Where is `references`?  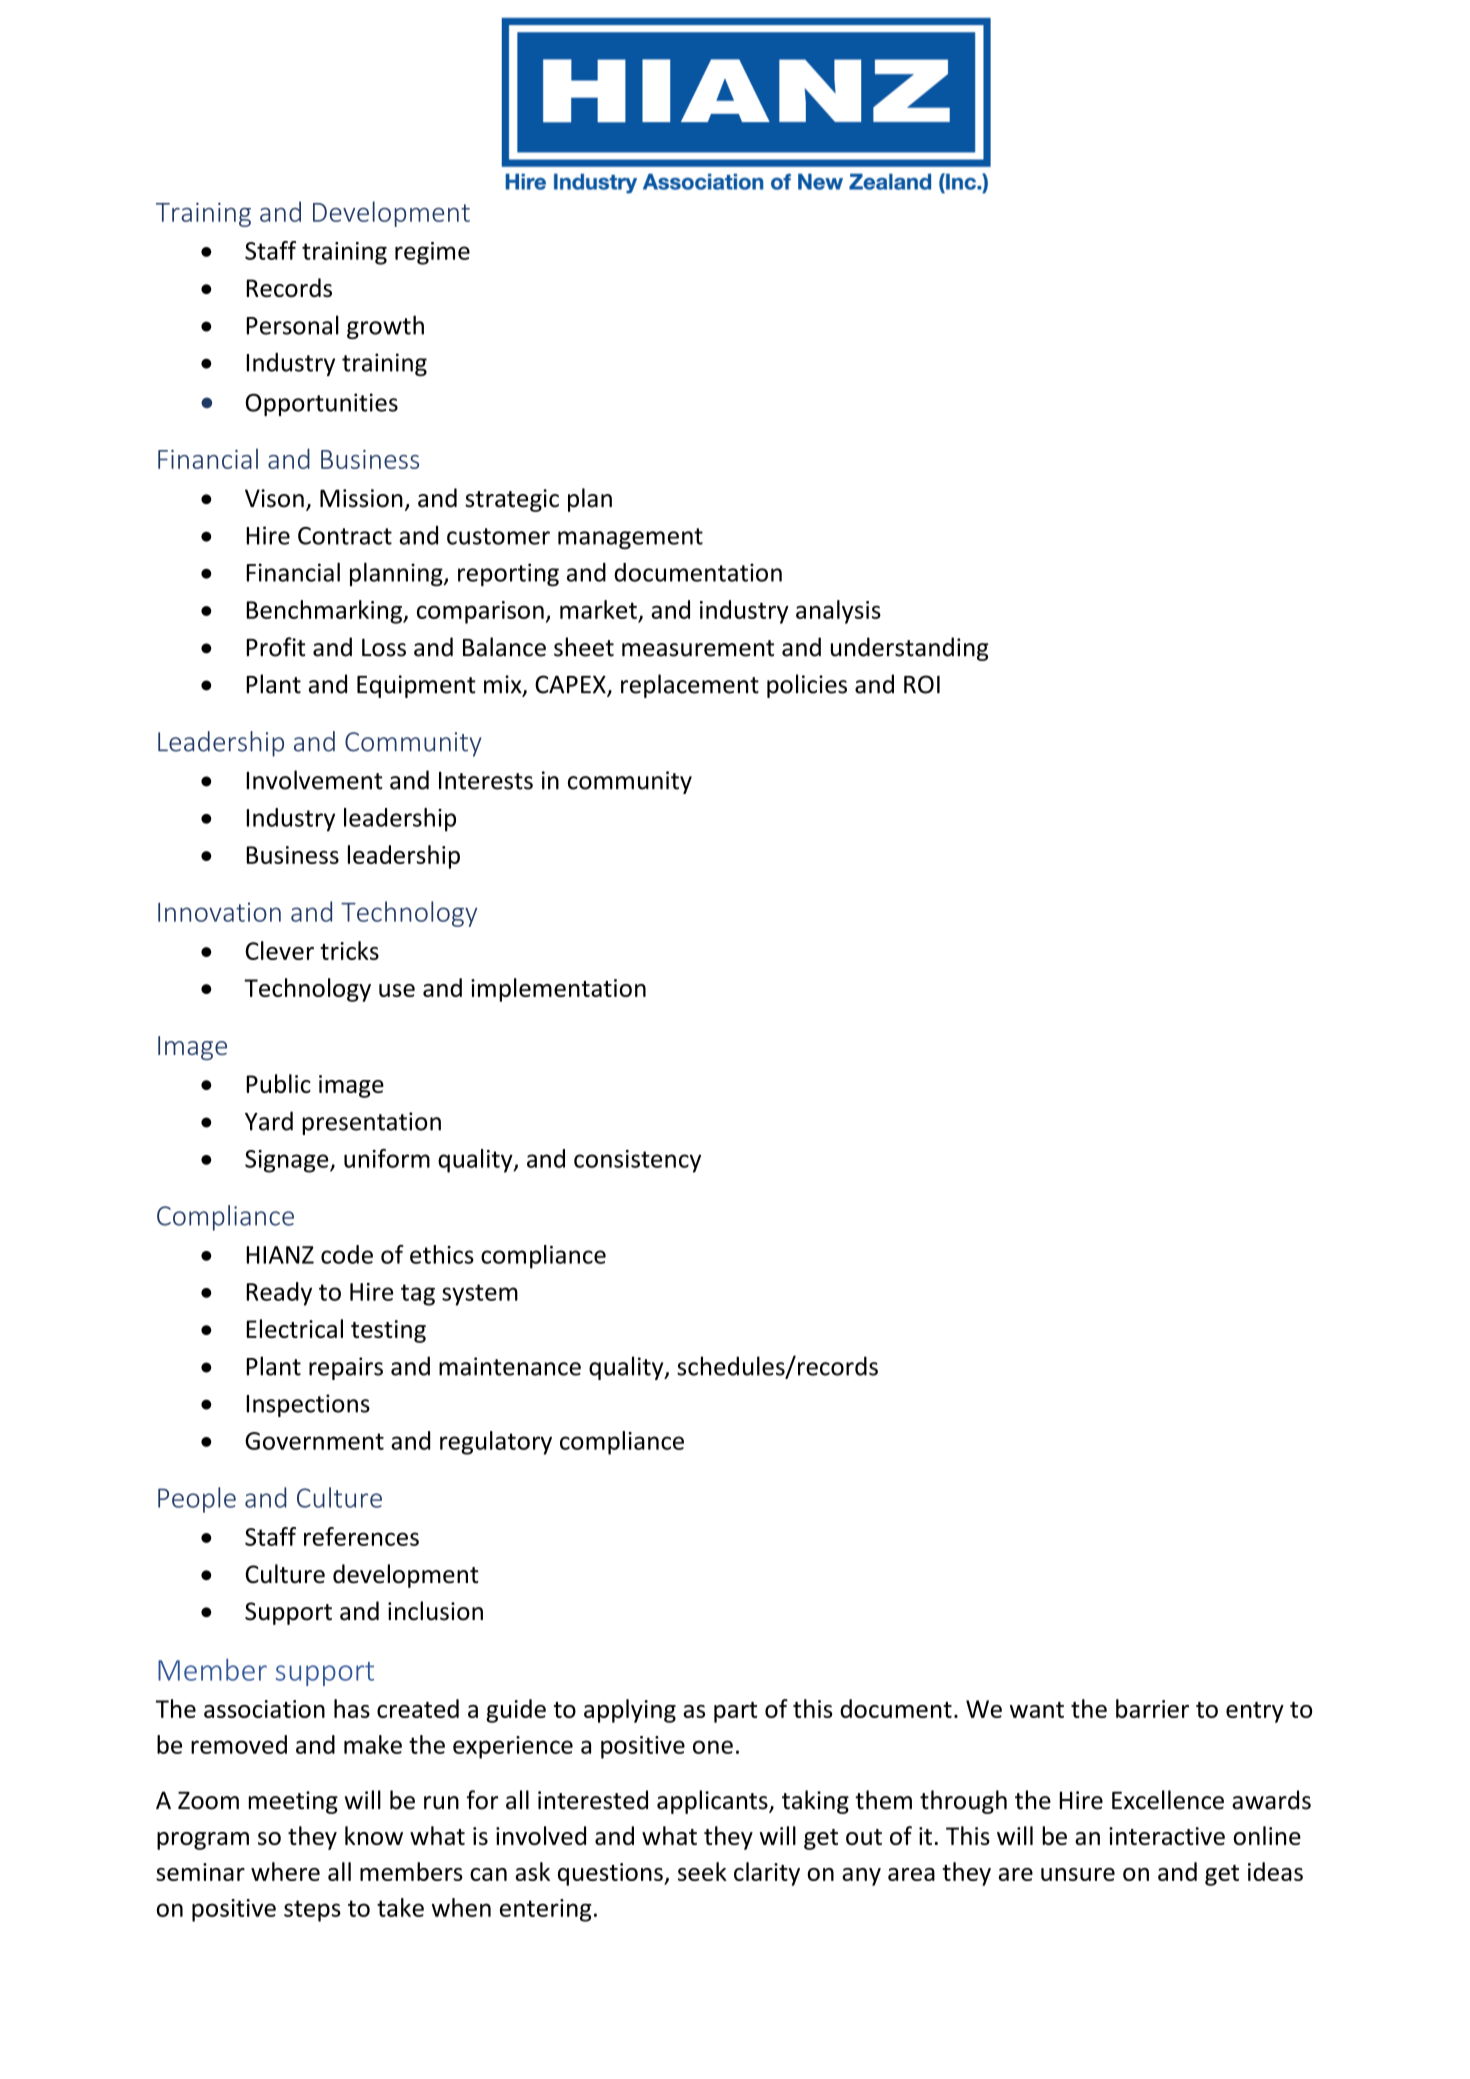
references is located at coordinates (361, 1536).
